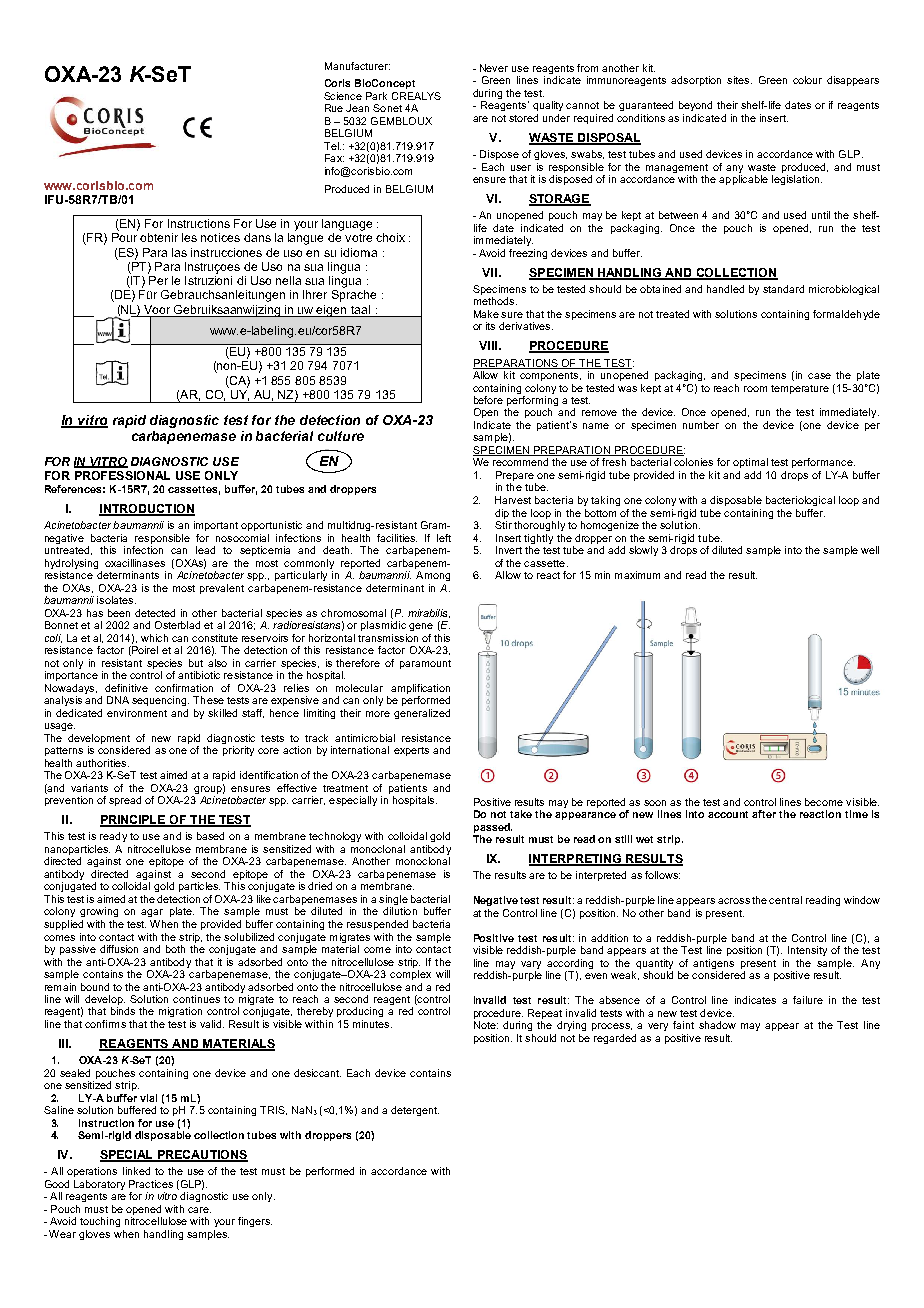 The height and width of the screenshot is (1308, 924). I want to click on Practices, so click(151, 1184).
